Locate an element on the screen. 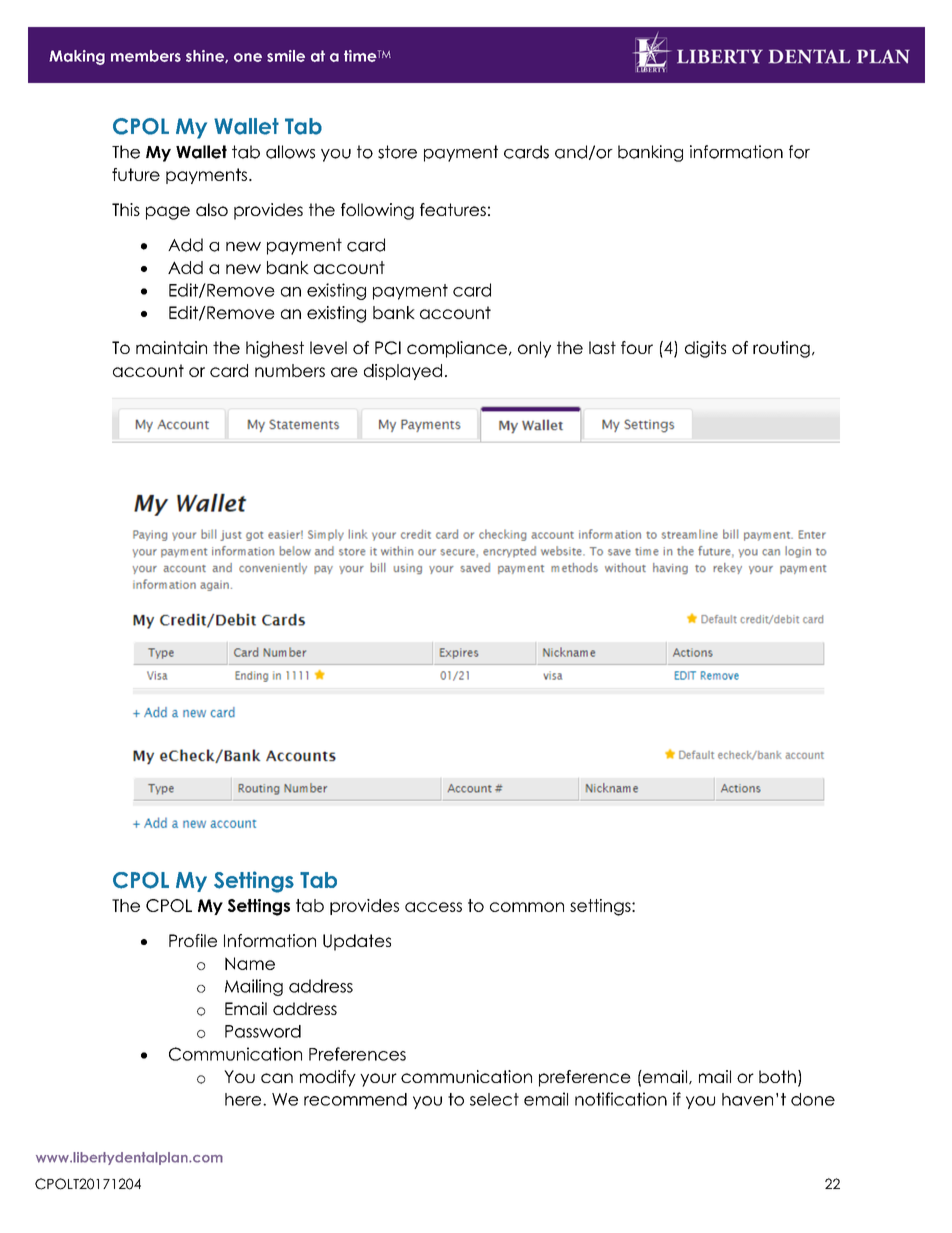 This screenshot has width=952, height=1233. here is located at coordinates (244, 1099).
